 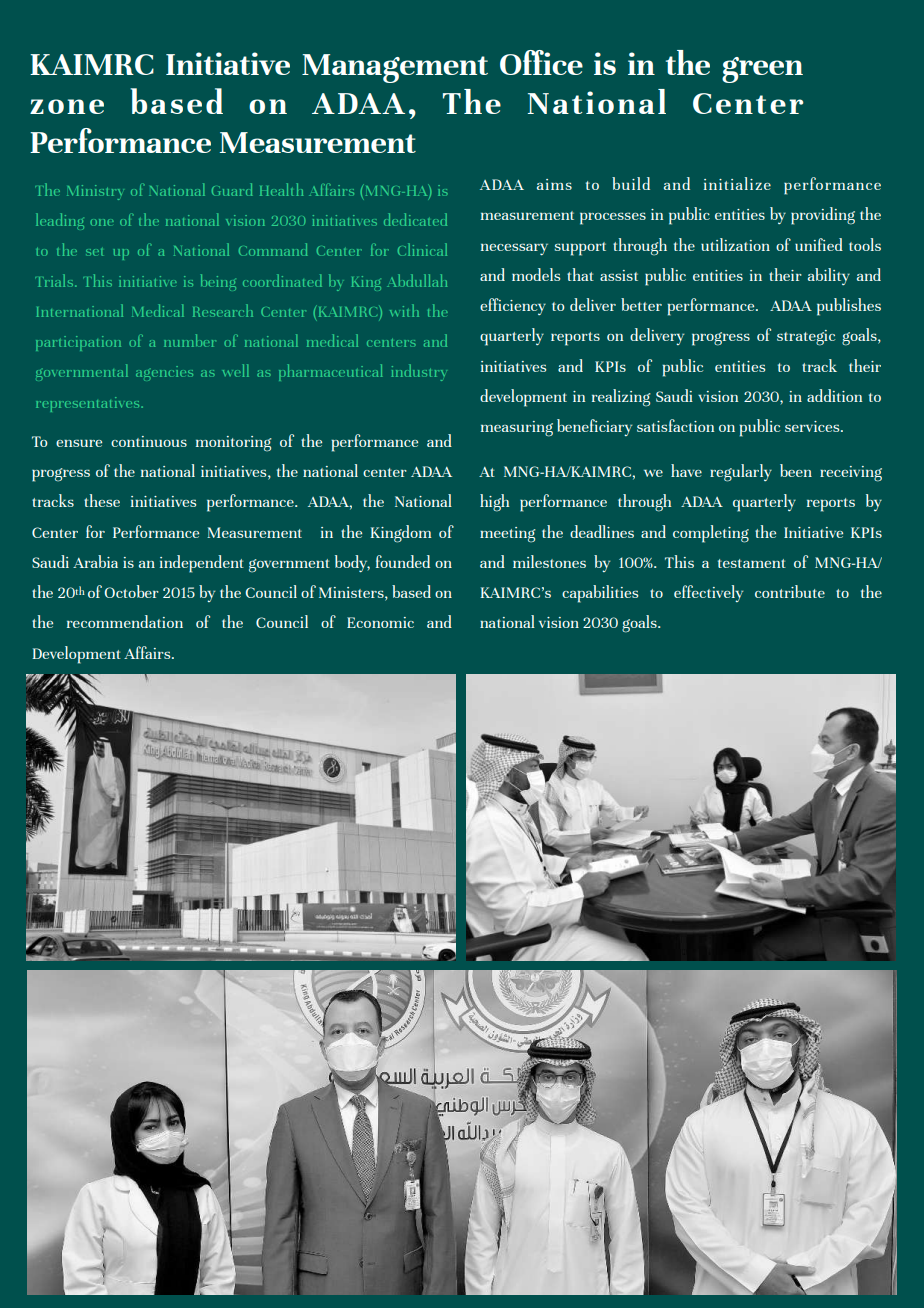 I want to click on October, so click(x=131, y=591).
